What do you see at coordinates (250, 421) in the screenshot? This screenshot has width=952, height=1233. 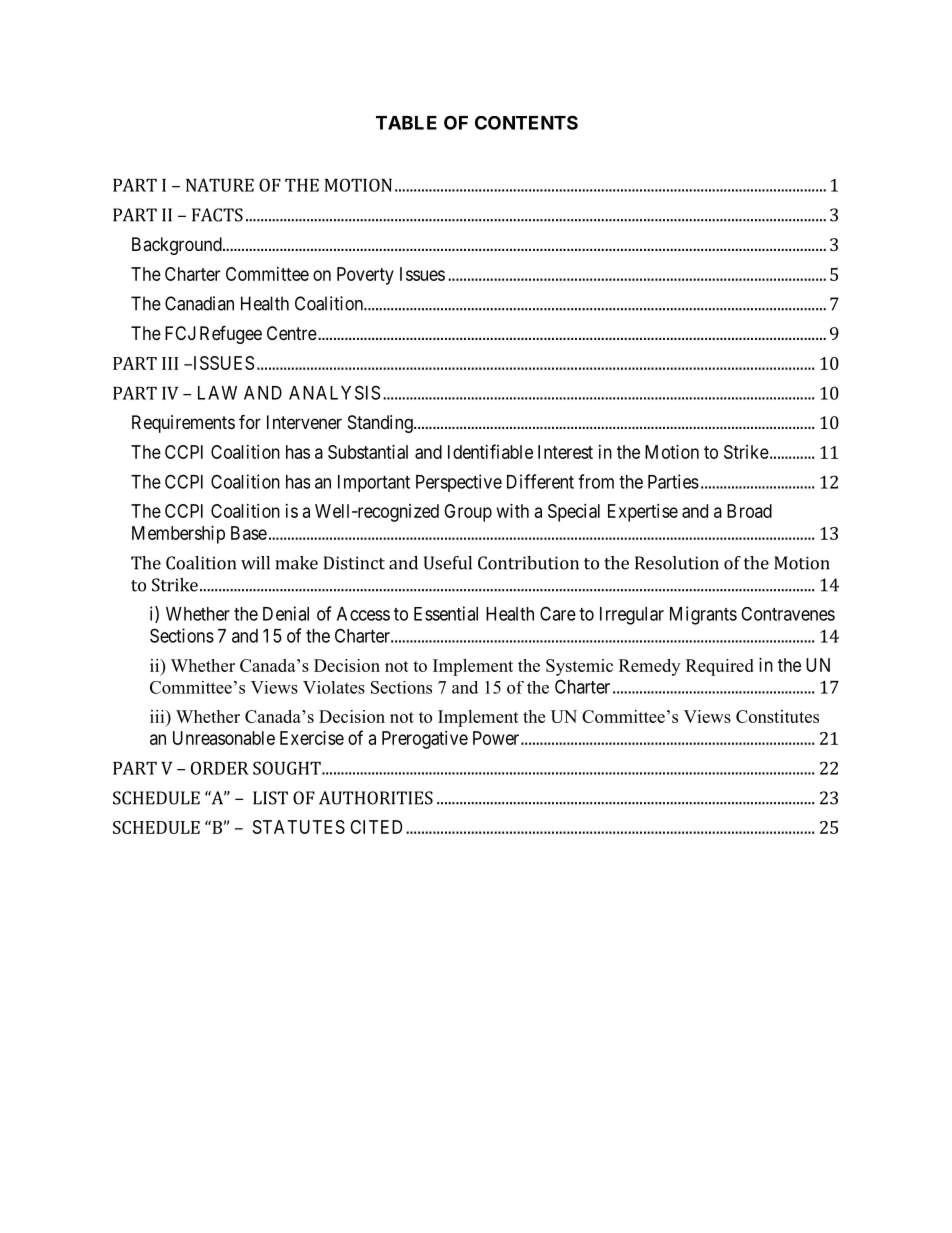 I see `for` at bounding box center [250, 421].
